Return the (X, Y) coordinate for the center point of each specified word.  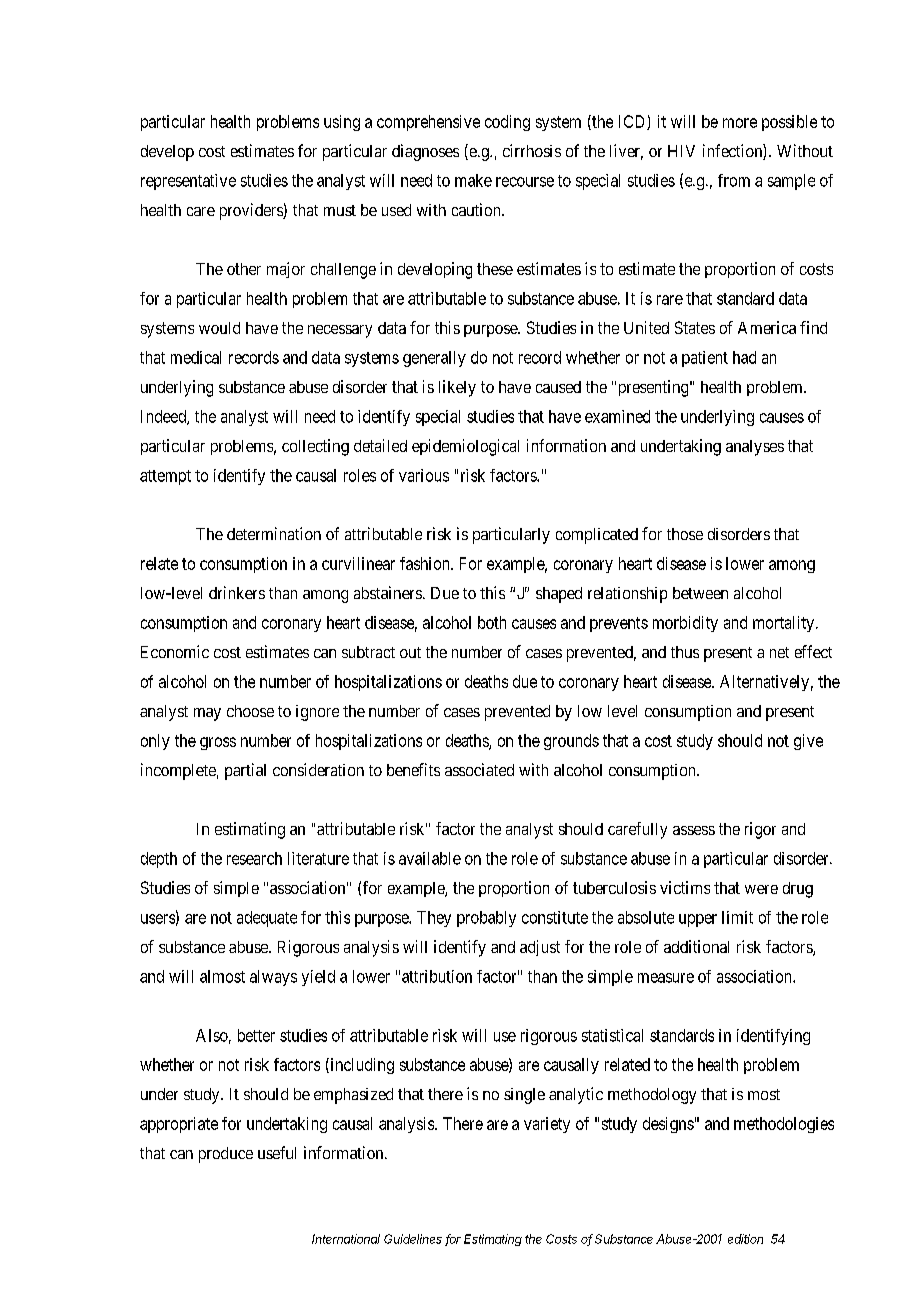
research (254, 858)
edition (745, 1239)
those (685, 534)
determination (274, 533)
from (734, 180)
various (424, 475)
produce (226, 1155)
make (473, 180)
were (761, 889)
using (342, 123)
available (430, 858)
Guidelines (413, 1239)
